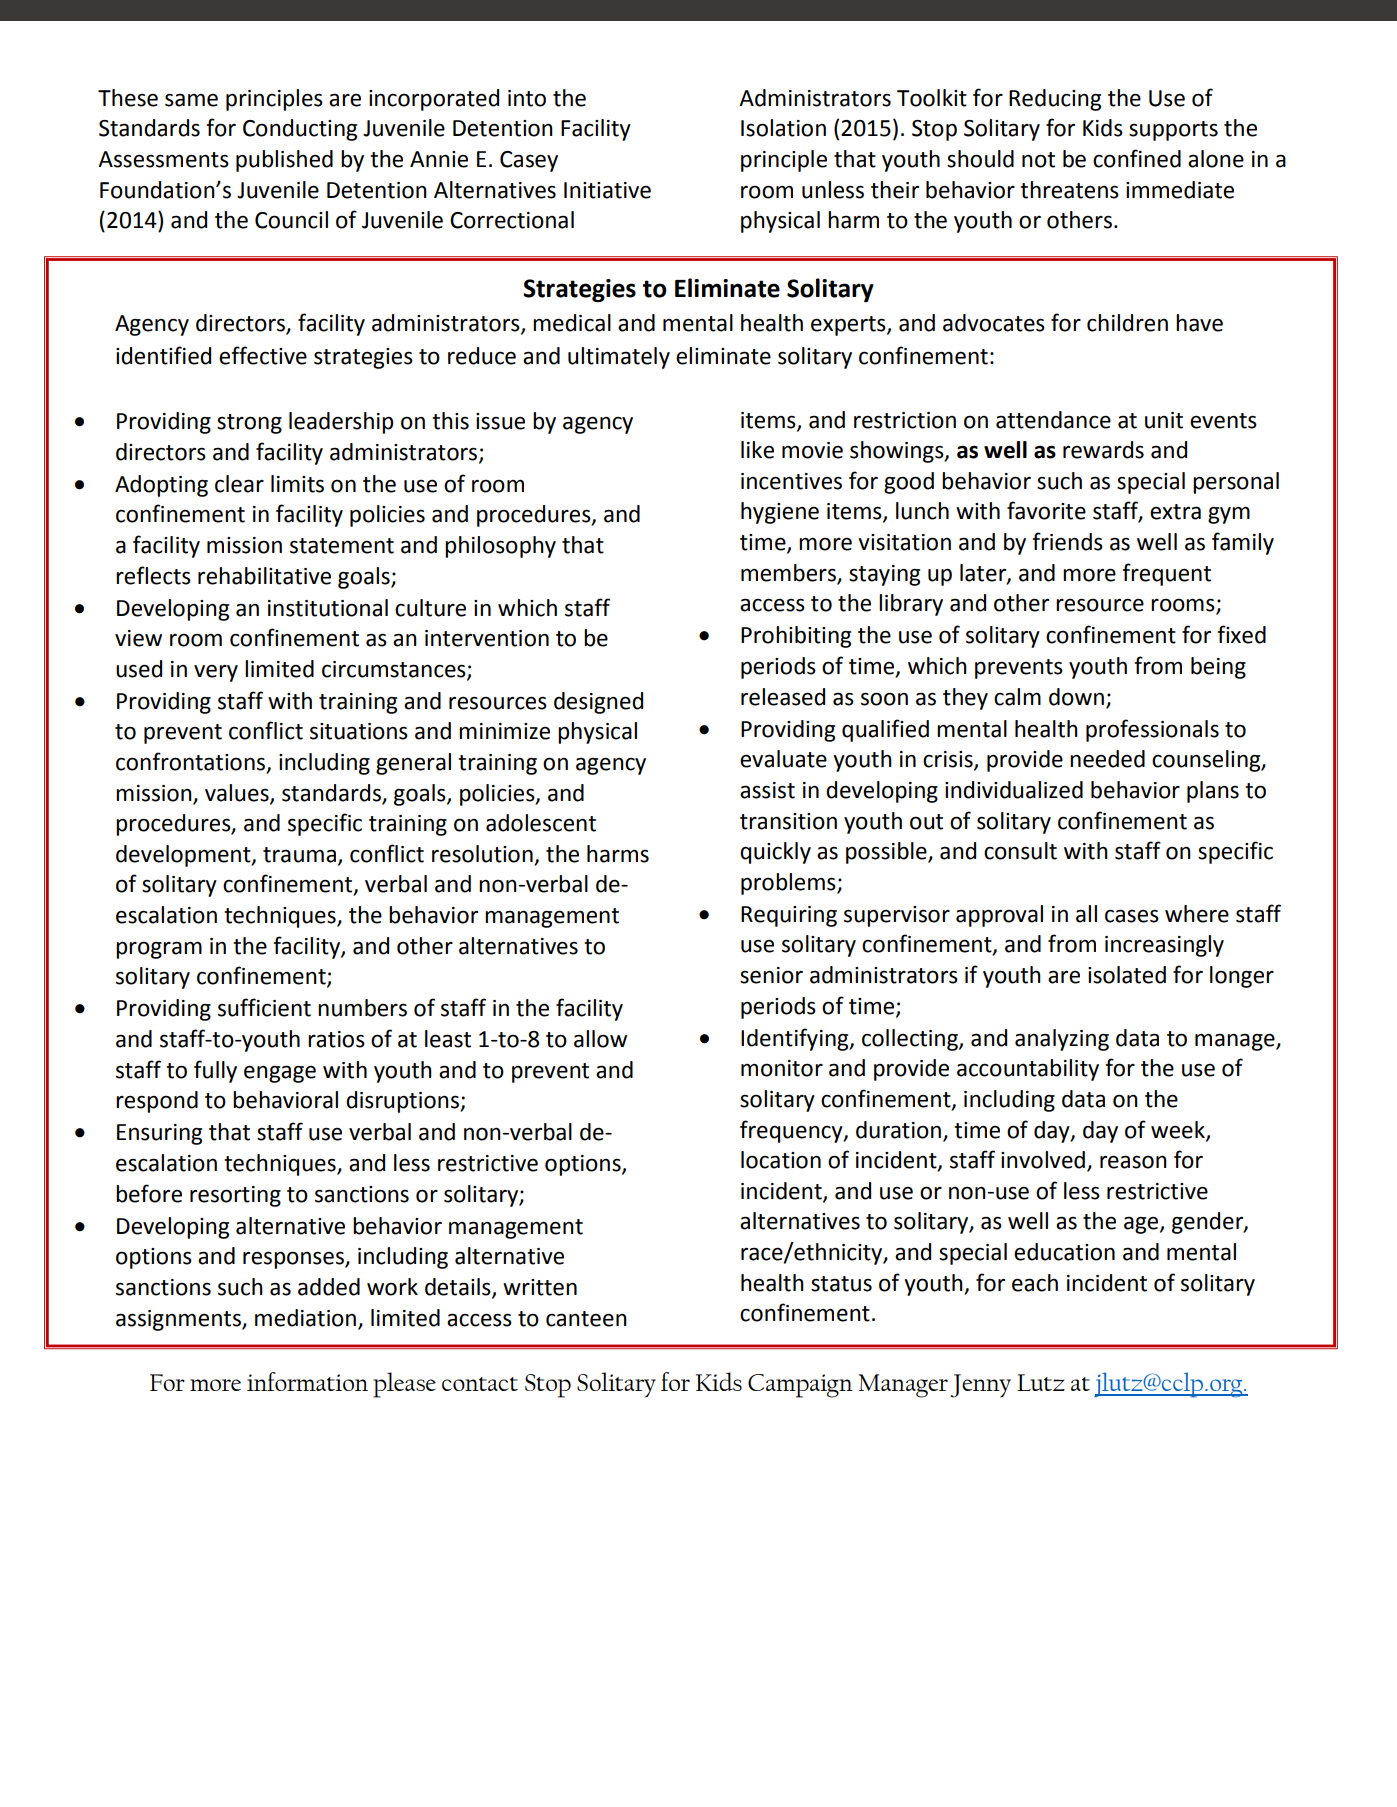 This image has width=1397, height=1807. I want to click on institutional, so click(328, 608).
